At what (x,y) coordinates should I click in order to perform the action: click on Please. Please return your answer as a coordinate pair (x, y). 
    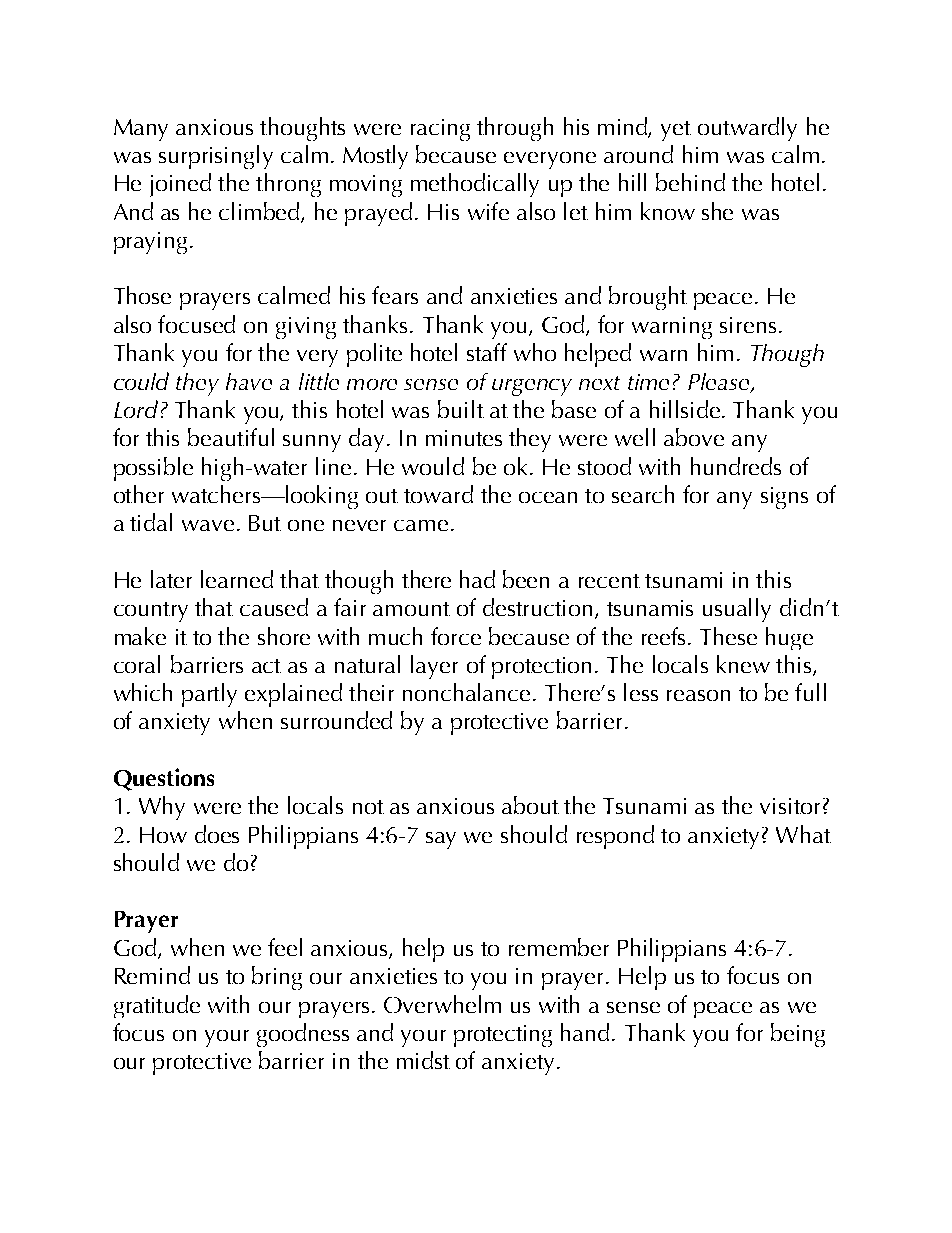
    Looking at the image, I should click on (720, 383).
